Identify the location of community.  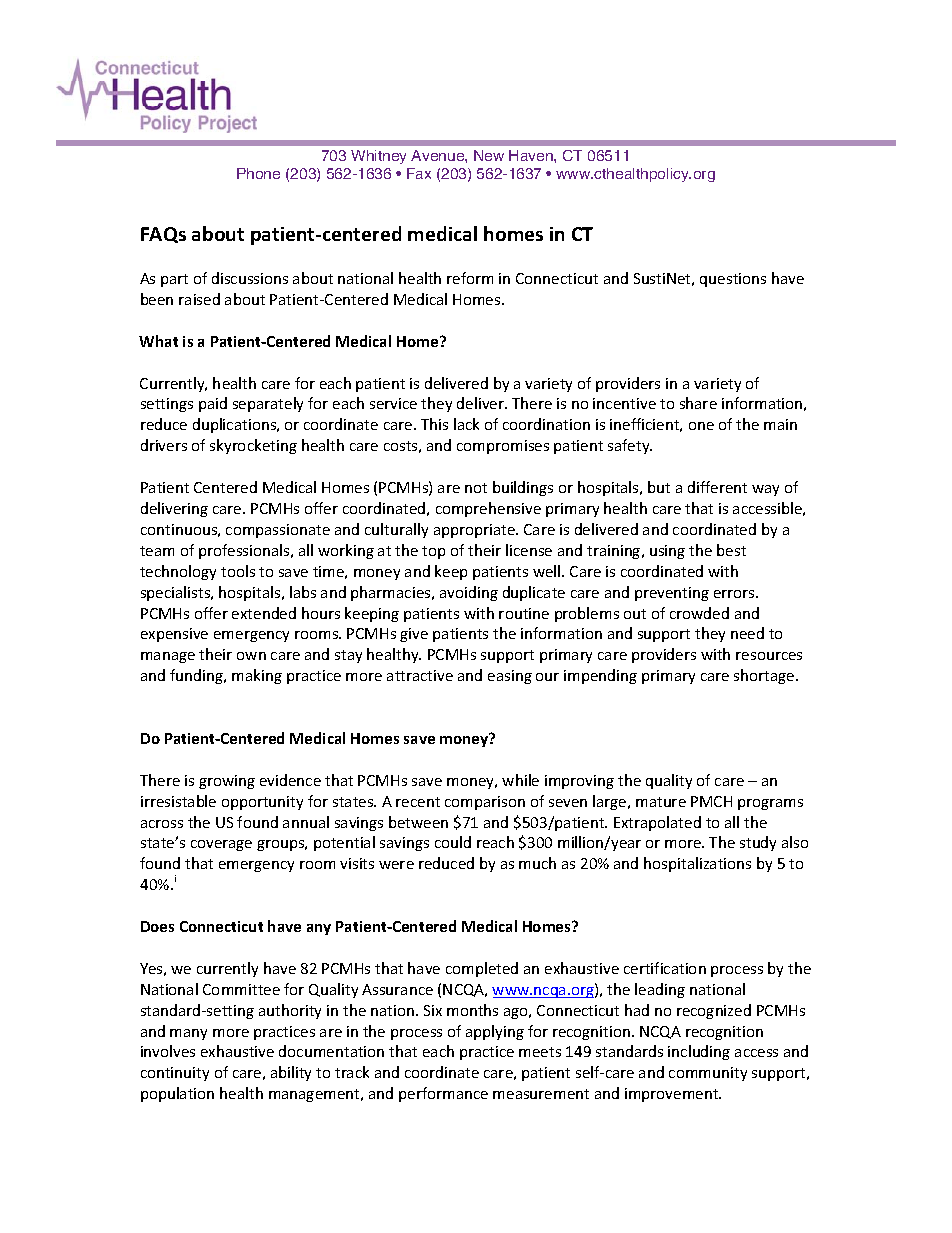
(708, 1074).
